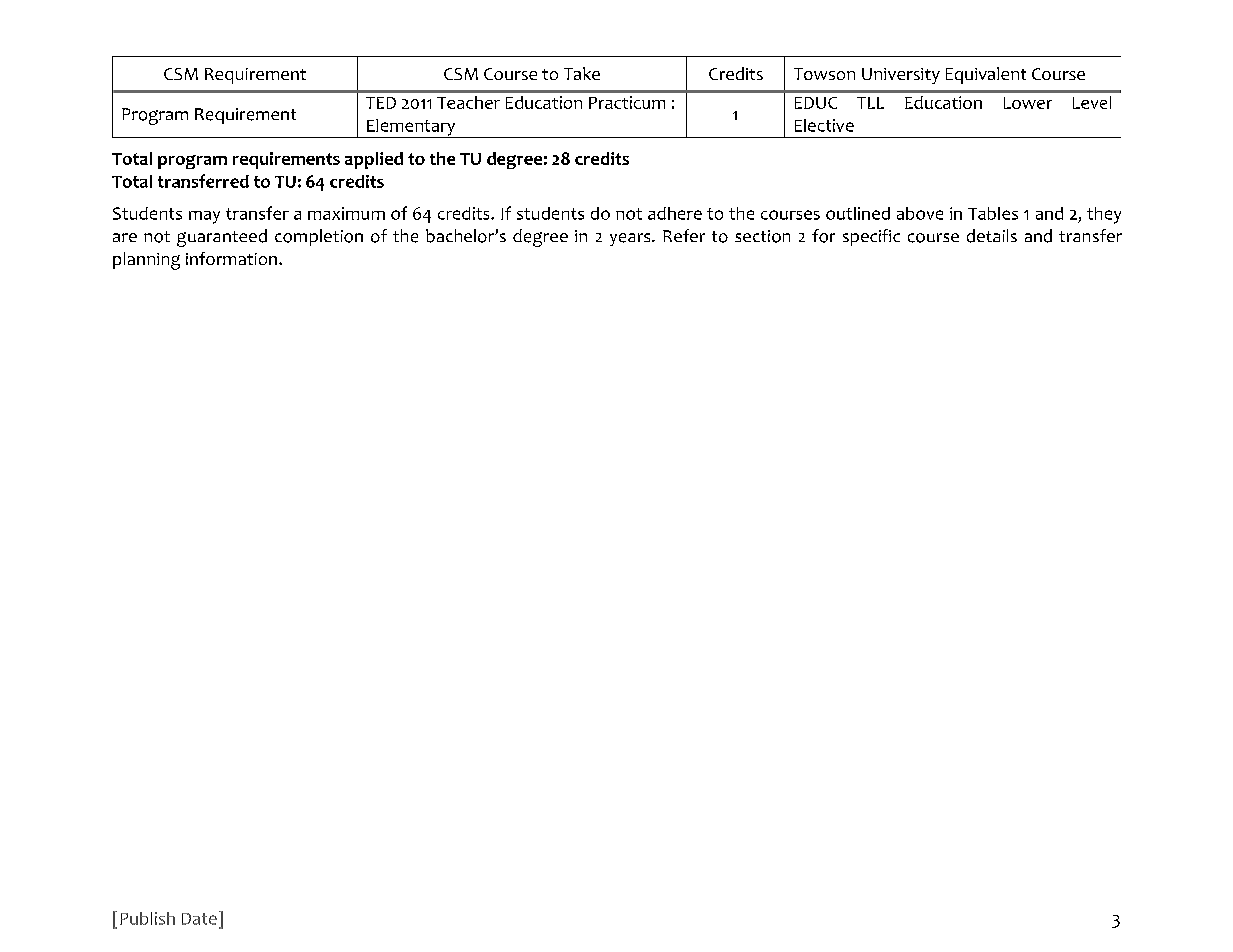  Describe the element at coordinates (627, 102) in the page. I see `Practicum` at that location.
